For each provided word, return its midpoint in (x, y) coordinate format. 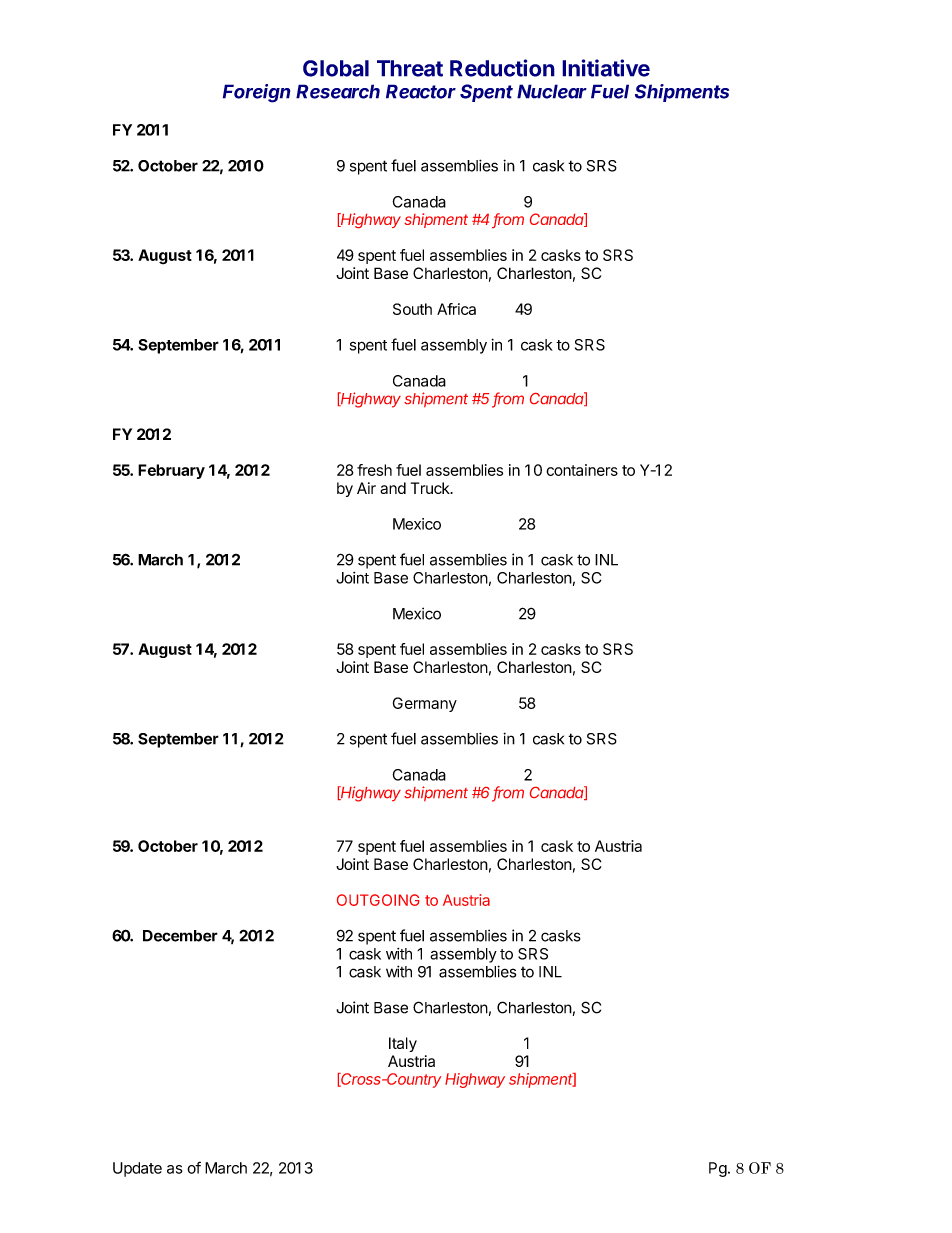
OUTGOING (378, 900)
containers (582, 470)
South (412, 309)
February (171, 471)
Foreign (256, 93)
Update (137, 1169)
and (393, 488)
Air (366, 488)
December (180, 936)
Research (338, 91)
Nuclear (552, 91)
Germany (425, 704)
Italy (403, 1044)
